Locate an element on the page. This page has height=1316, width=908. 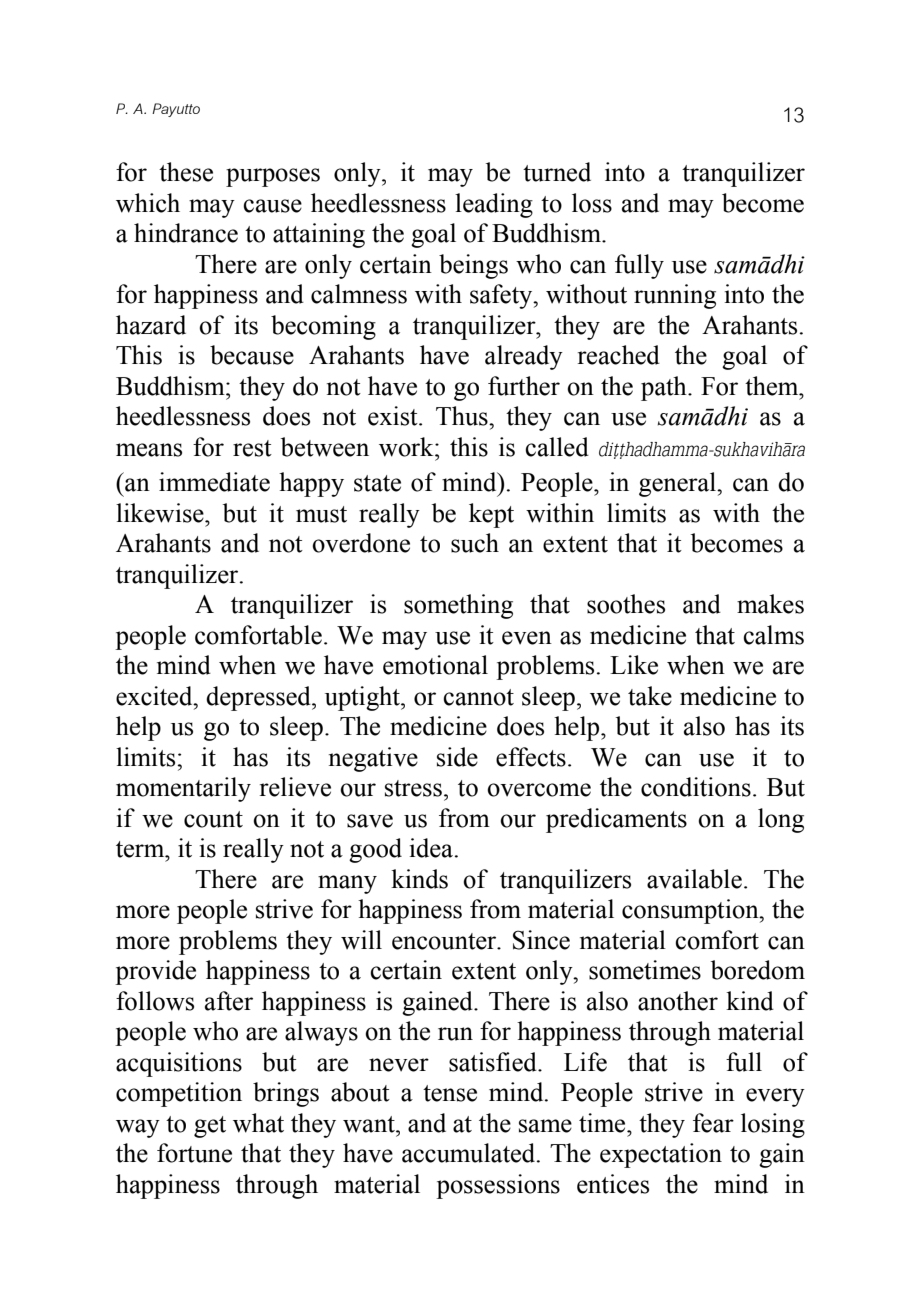
cannot is located at coordinates (478, 697).
